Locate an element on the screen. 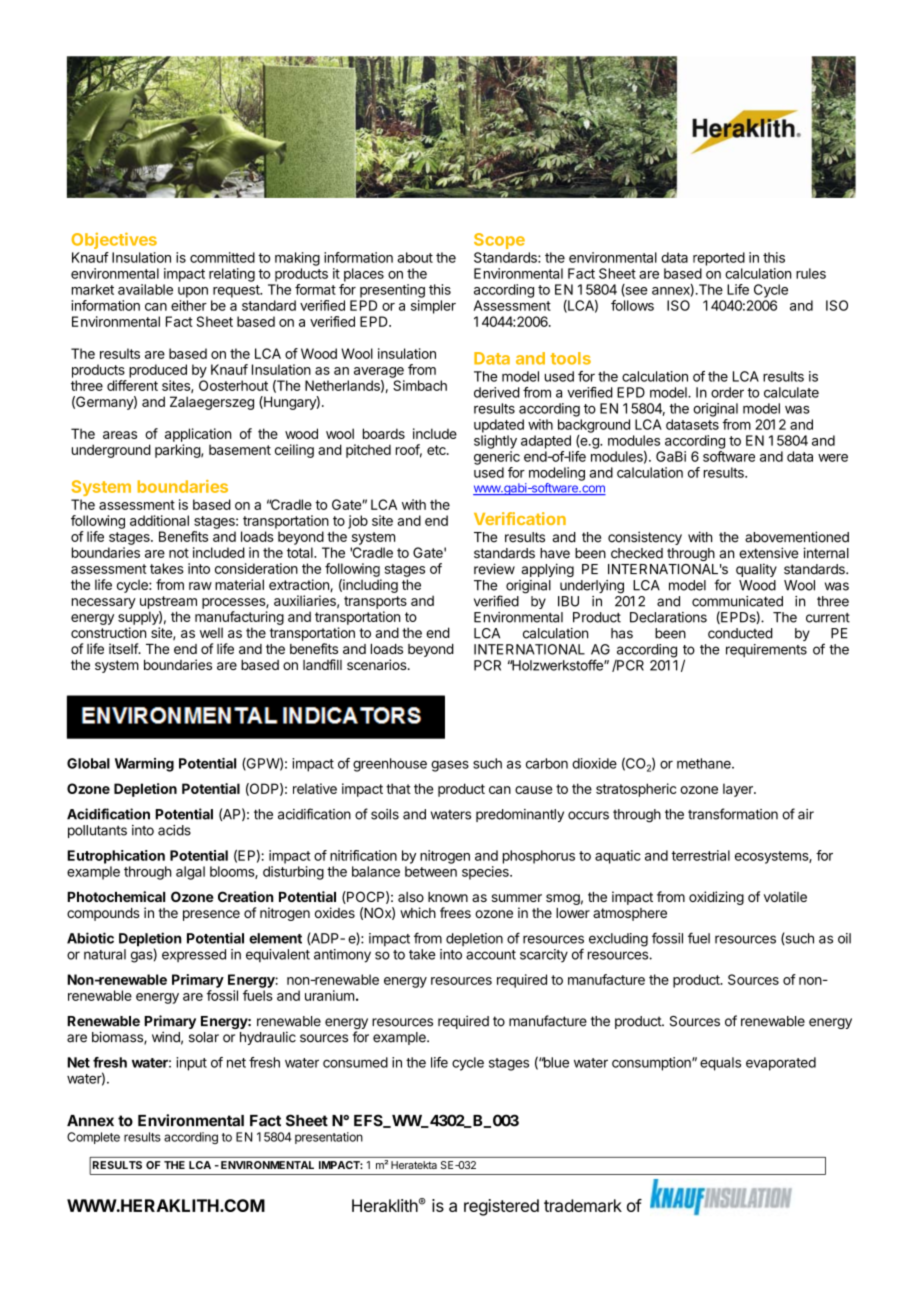 This screenshot has height=1308, width=924. abovementioned is located at coordinates (797, 537).
